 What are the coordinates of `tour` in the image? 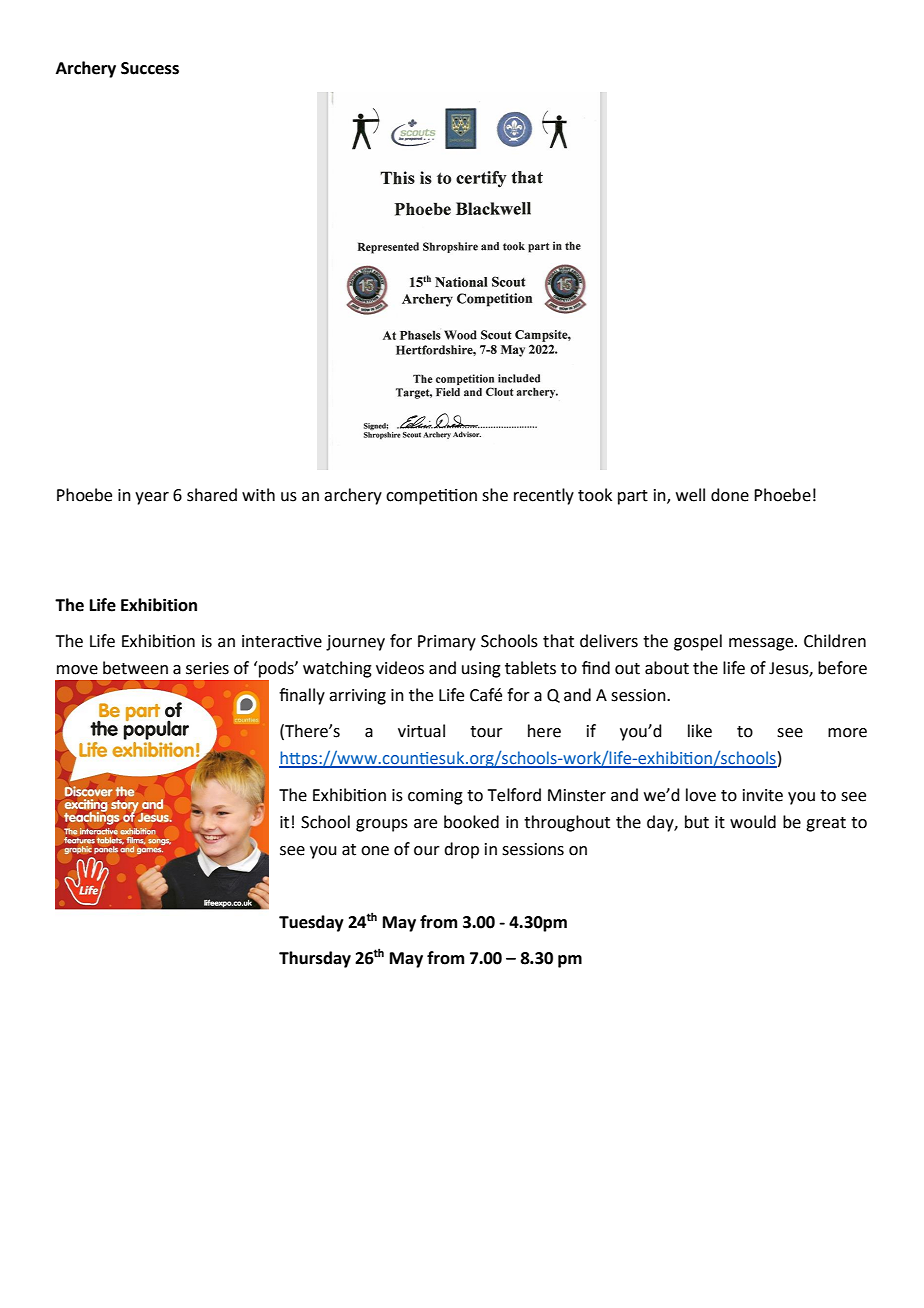 It's located at (486, 732).
